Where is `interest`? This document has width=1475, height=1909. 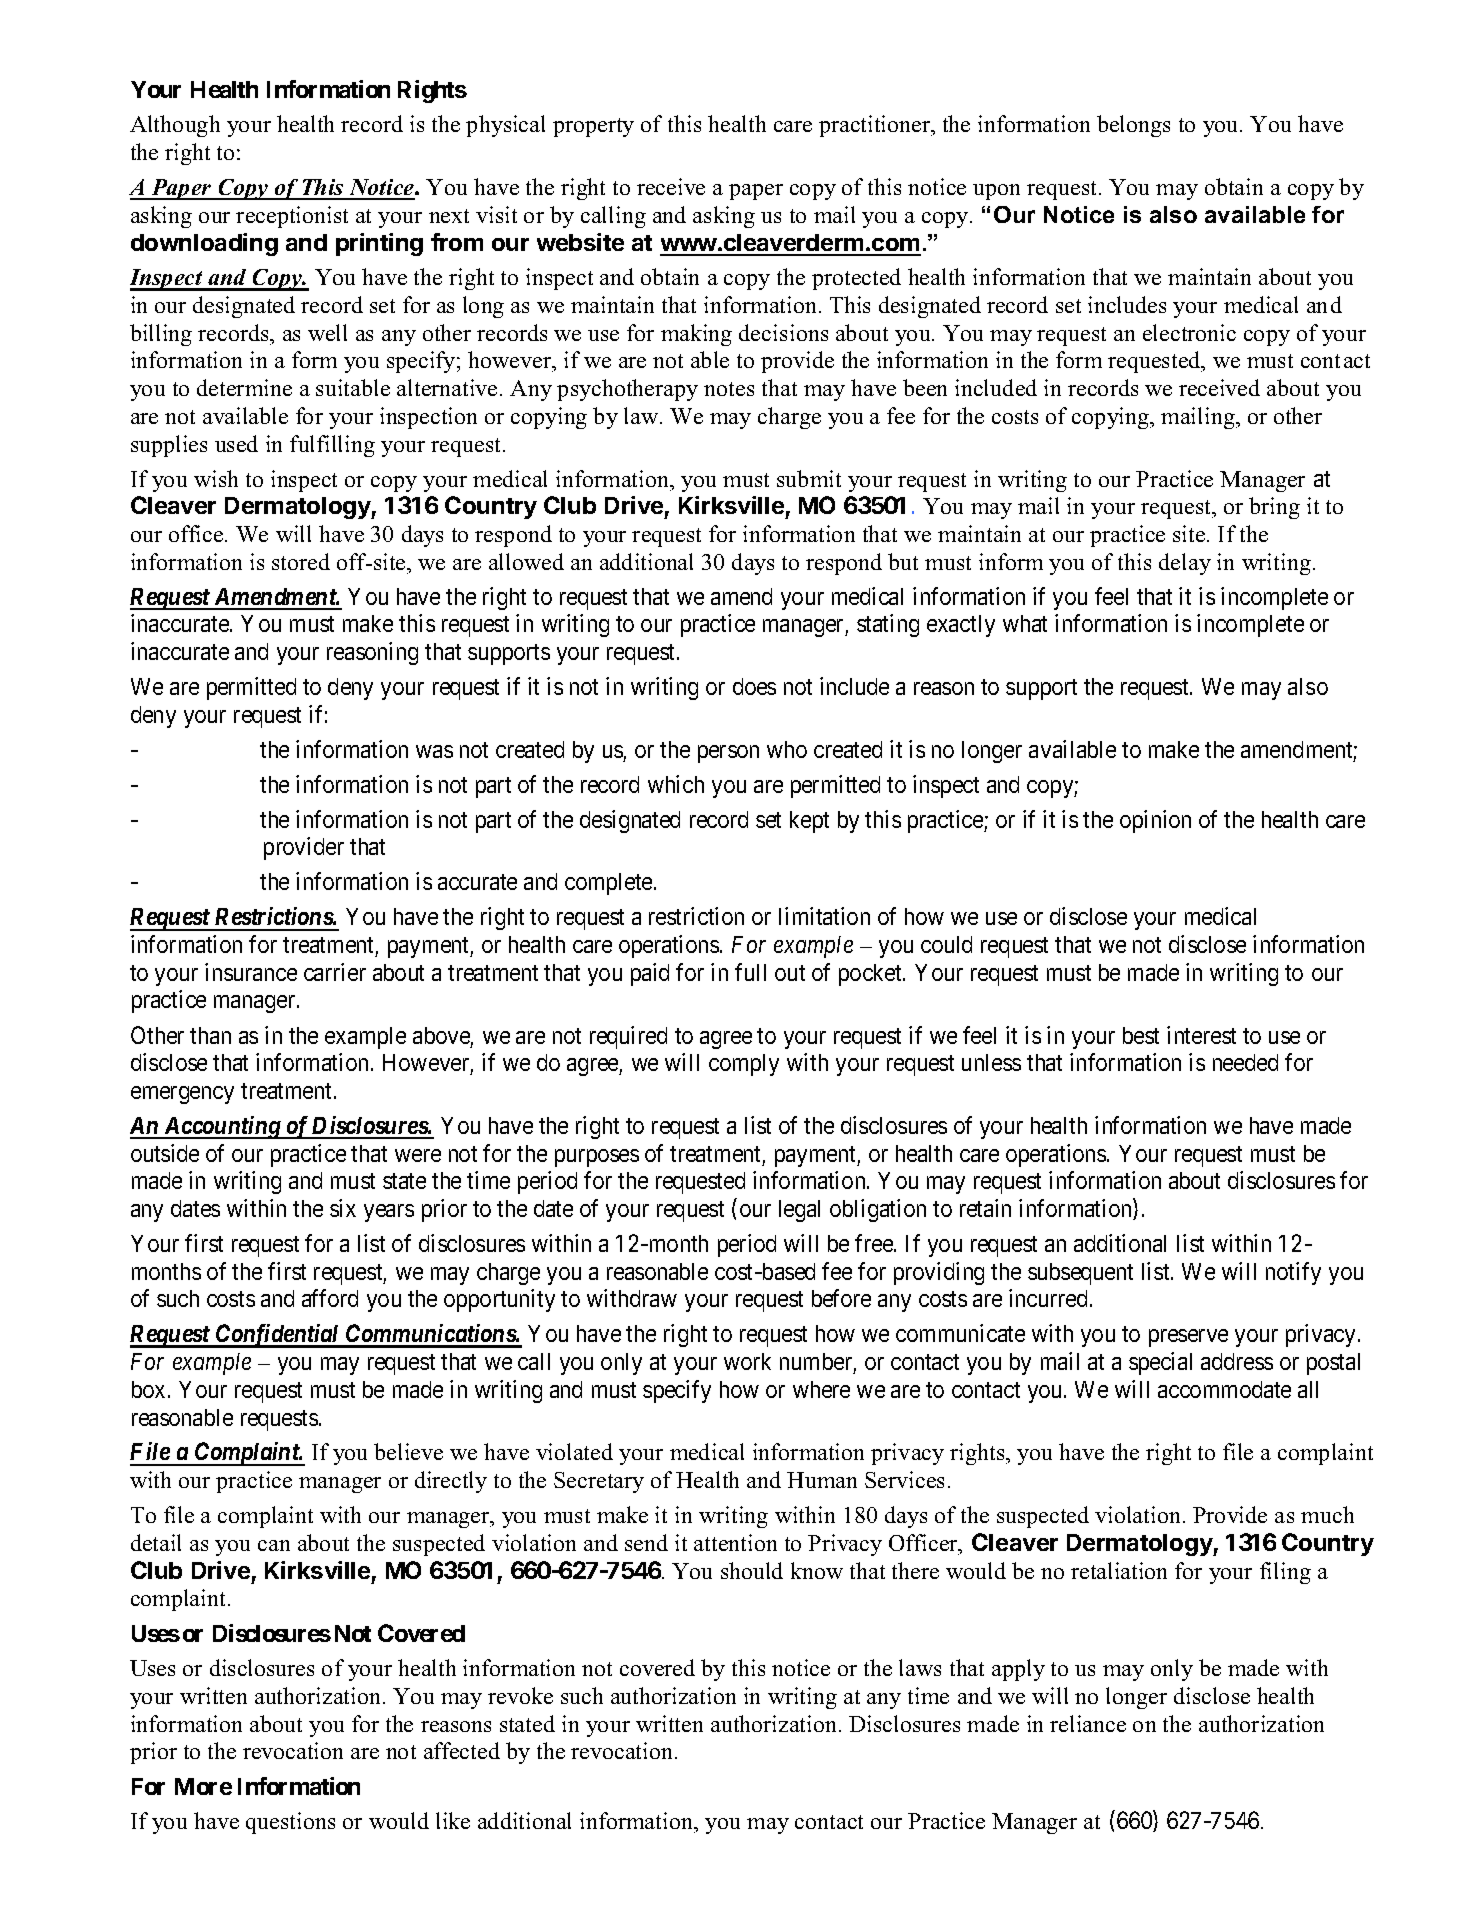 interest is located at coordinates (1201, 1035).
